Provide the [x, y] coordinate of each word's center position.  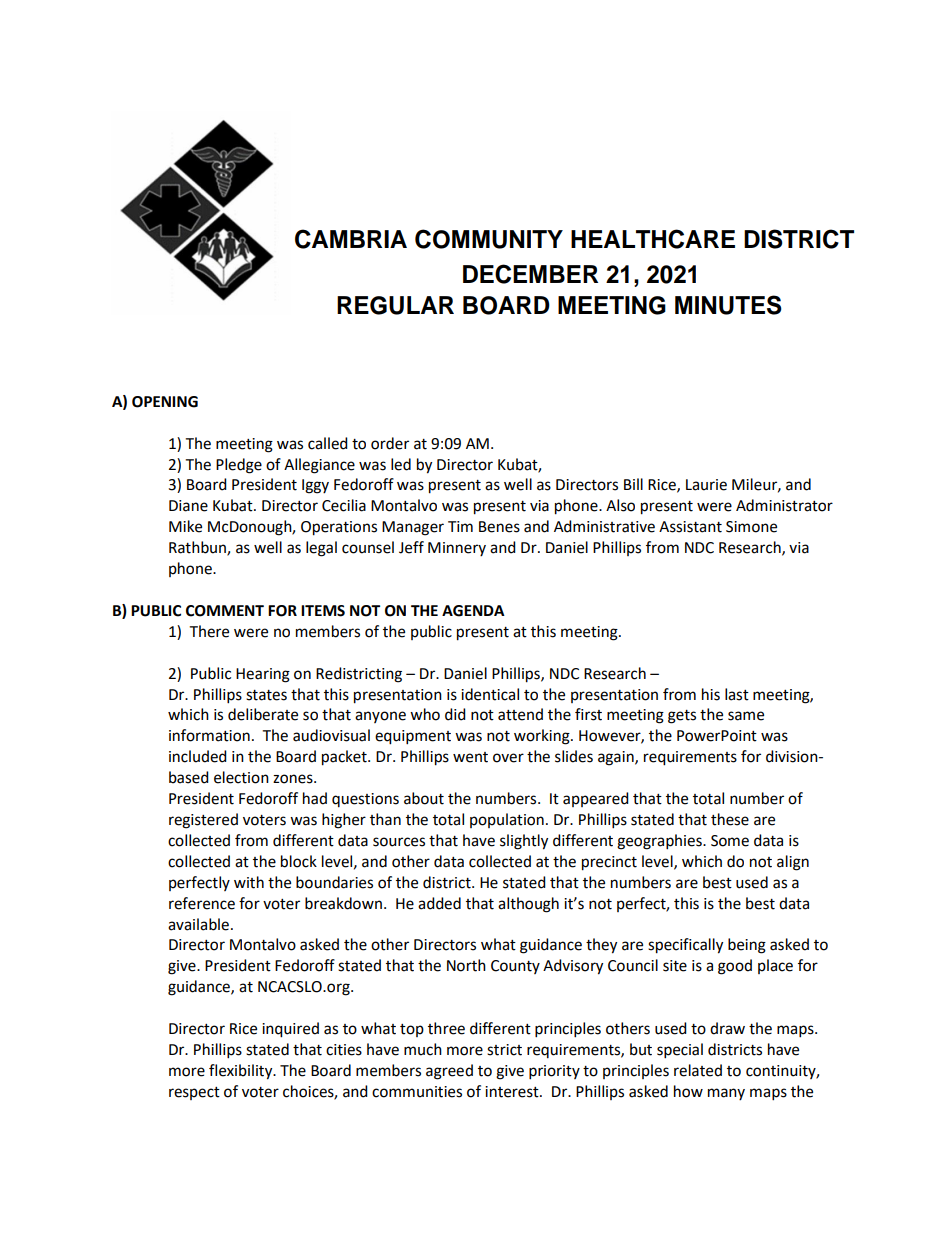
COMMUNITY [489, 239]
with [249, 882]
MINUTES [728, 305]
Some [730, 841]
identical [490, 694]
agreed [449, 1072]
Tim [460, 526]
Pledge [239, 466]
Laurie [706, 485]
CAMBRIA [351, 239]
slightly [524, 842]
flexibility [242, 1072]
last [737, 694]
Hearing [263, 675]
